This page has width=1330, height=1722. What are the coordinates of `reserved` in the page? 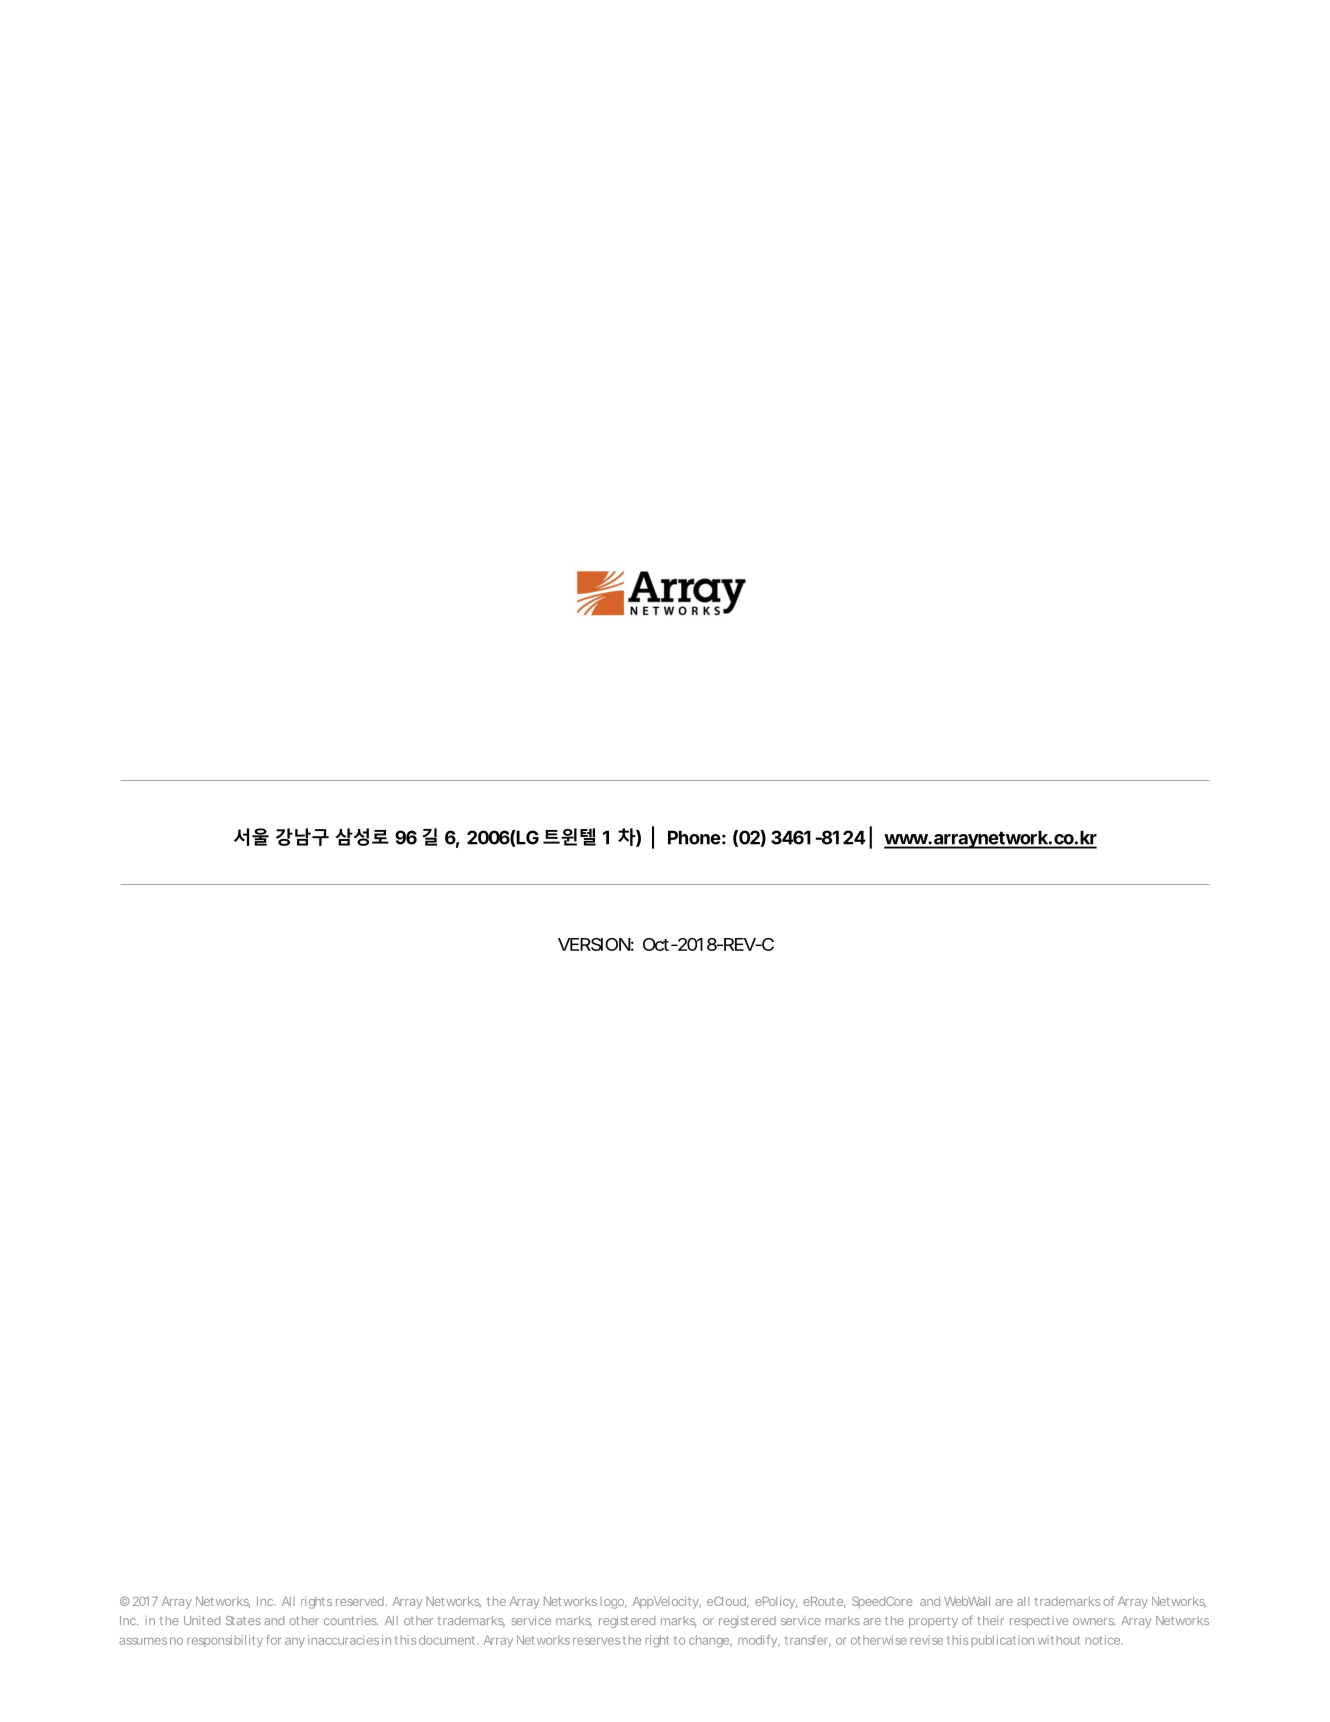 It's located at (361, 1601).
